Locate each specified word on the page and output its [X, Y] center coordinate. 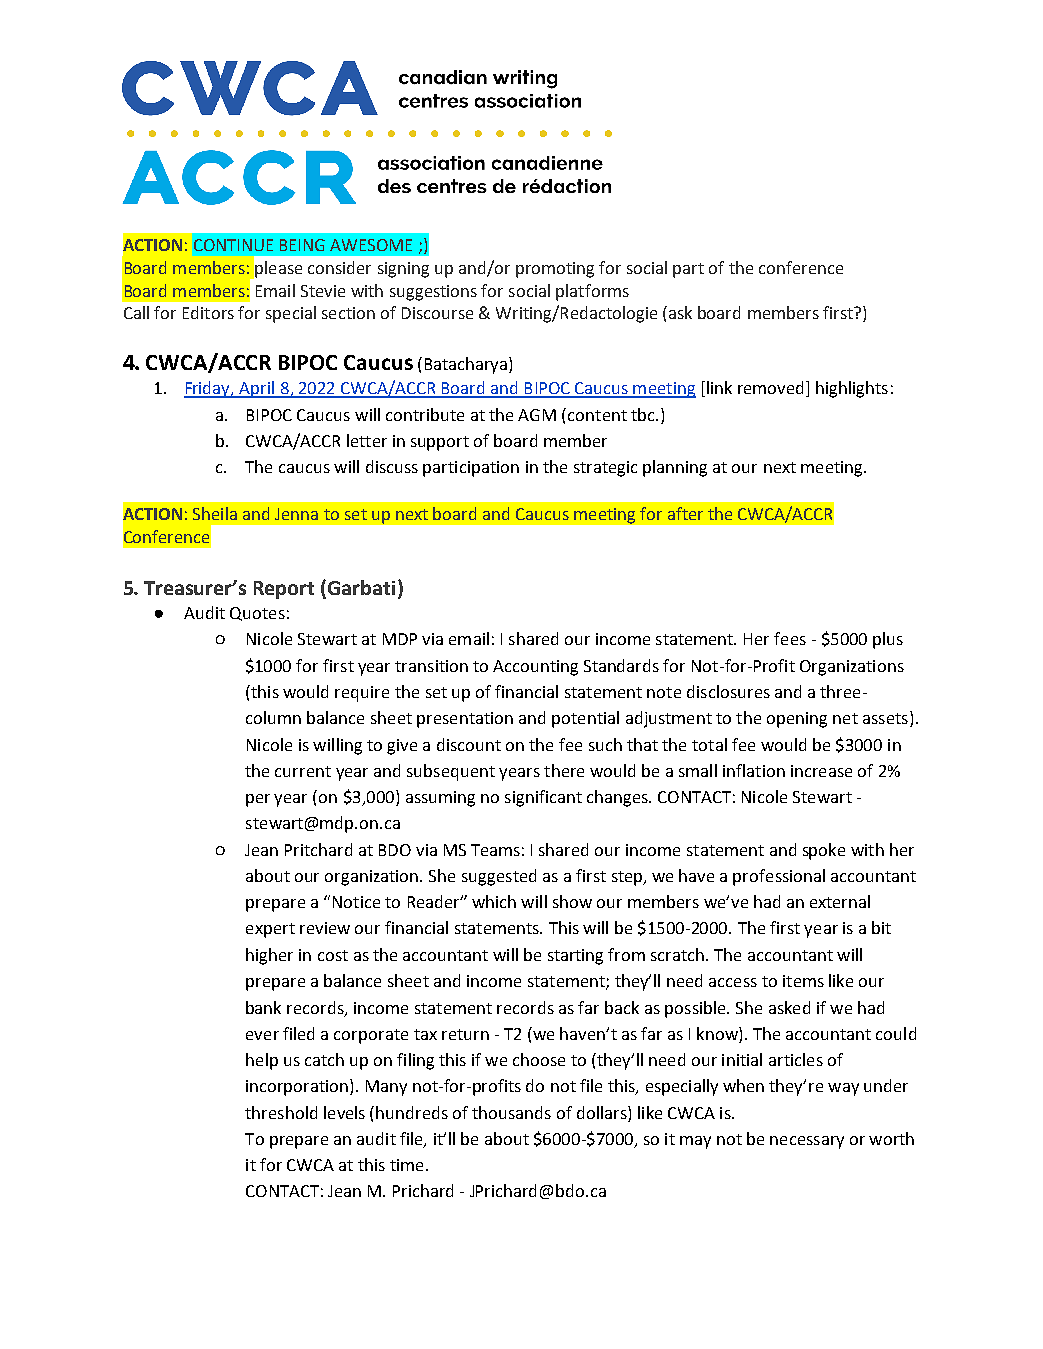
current [303, 771]
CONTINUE [233, 245]
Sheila [215, 513]
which [494, 901]
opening [797, 720]
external [840, 901]
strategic [605, 469]
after [685, 513]
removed [770, 387]
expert [270, 930]
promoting [555, 270]
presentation [465, 720]
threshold [281, 1112]
